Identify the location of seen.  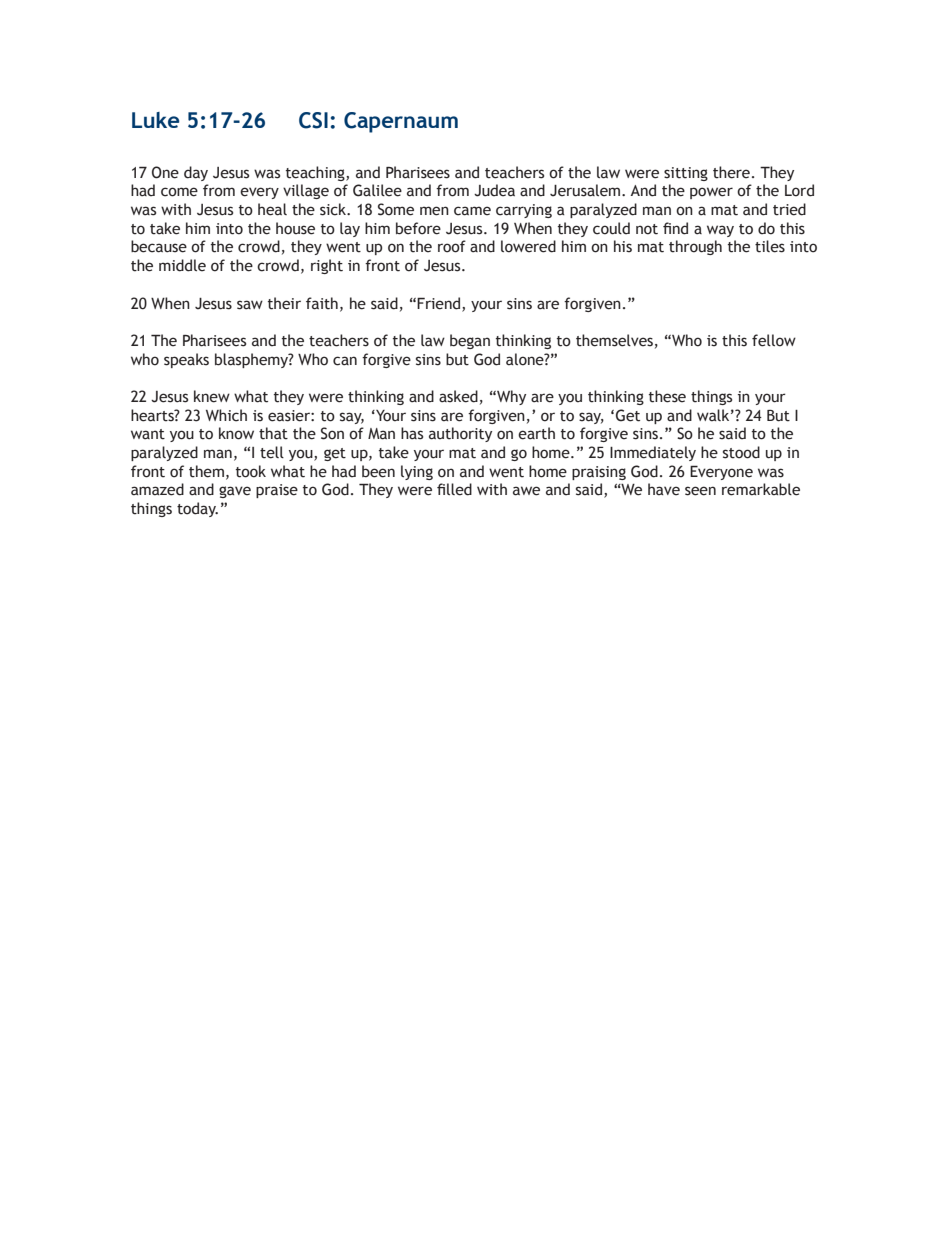
(700, 491).
